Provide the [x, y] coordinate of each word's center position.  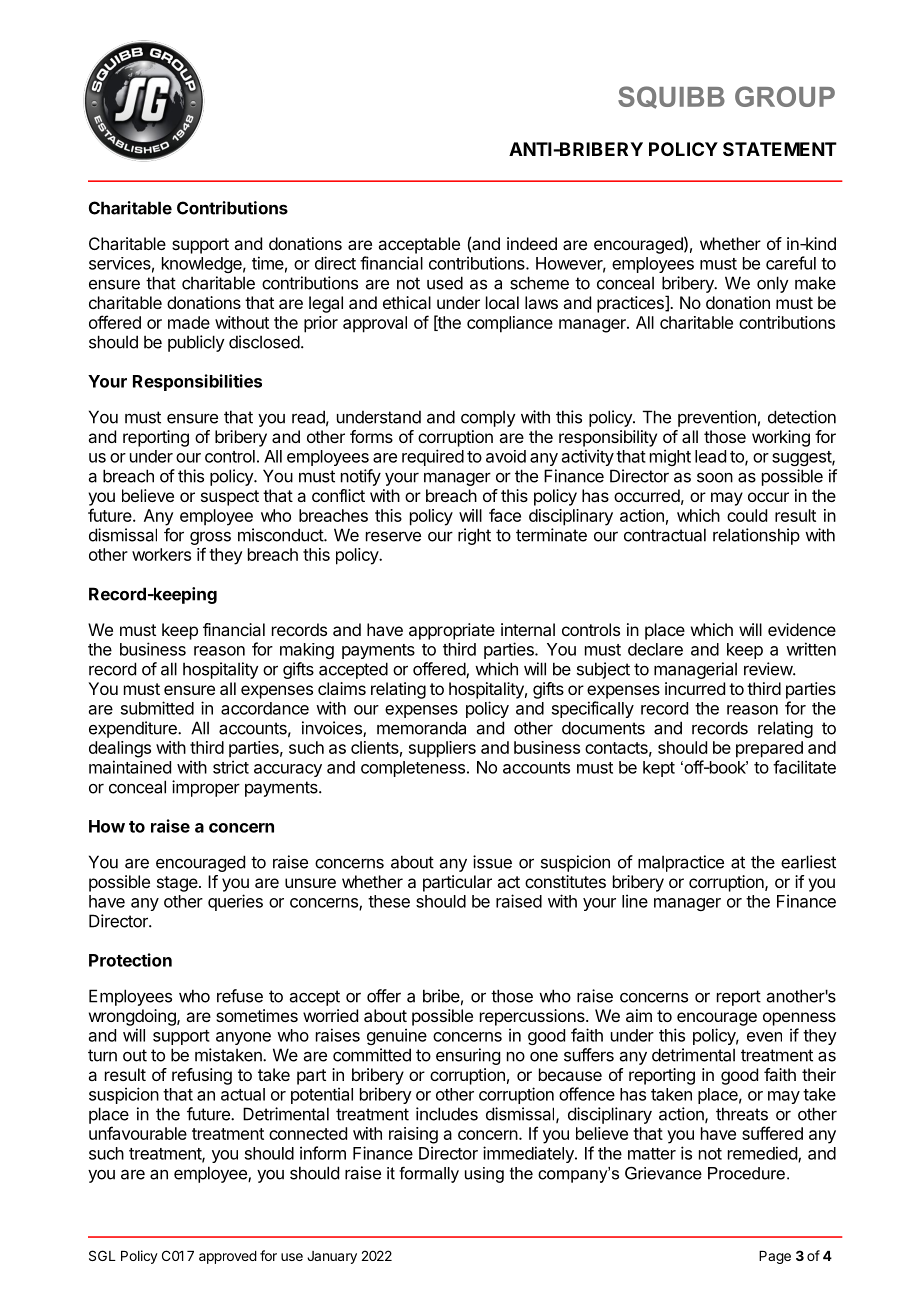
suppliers [442, 749]
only [773, 284]
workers [161, 554]
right [474, 536]
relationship [756, 536]
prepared [769, 749]
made [189, 322]
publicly [196, 343]
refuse [240, 996]
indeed [532, 243]
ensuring [468, 1056]
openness [799, 1019]
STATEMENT [780, 149]
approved [228, 1257]
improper [206, 788]
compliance [510, 324]
